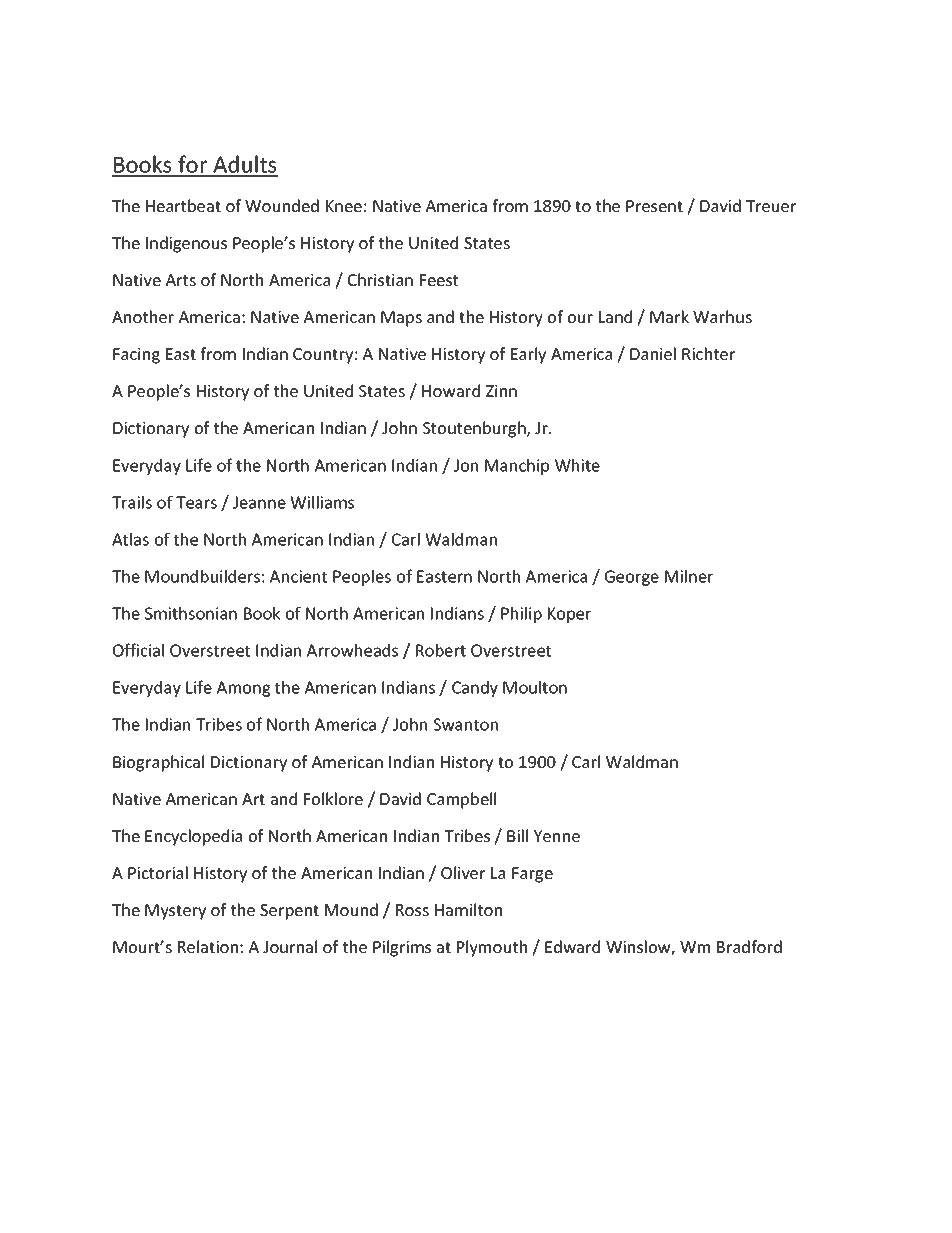 The width and height of the document is (952, 1233). I want to click on Present, so click(654, 206).
